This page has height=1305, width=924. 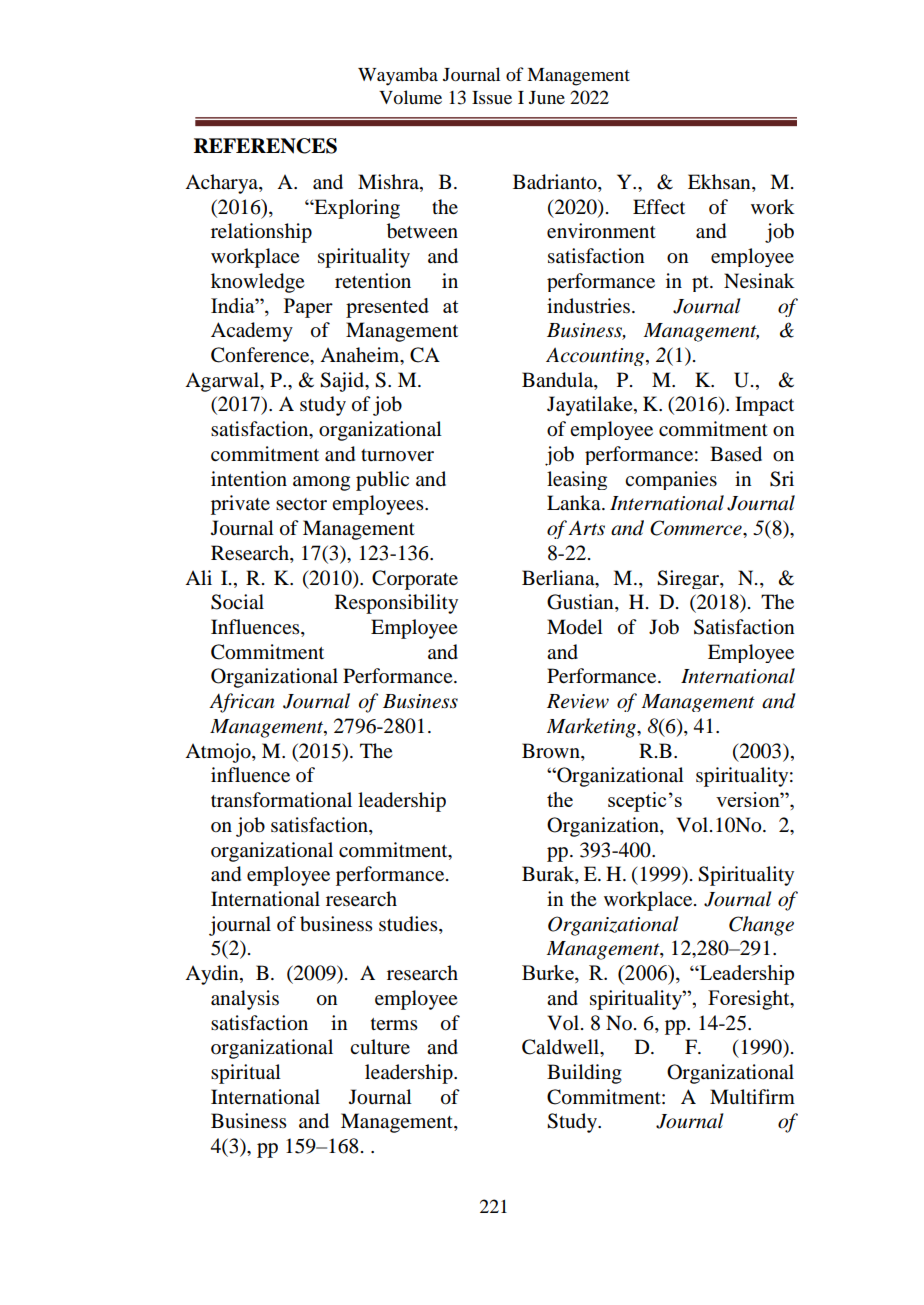 What do you see at coordinates (659, 207) in the page?
I see `Effect` at bounding box center [659, 207].
